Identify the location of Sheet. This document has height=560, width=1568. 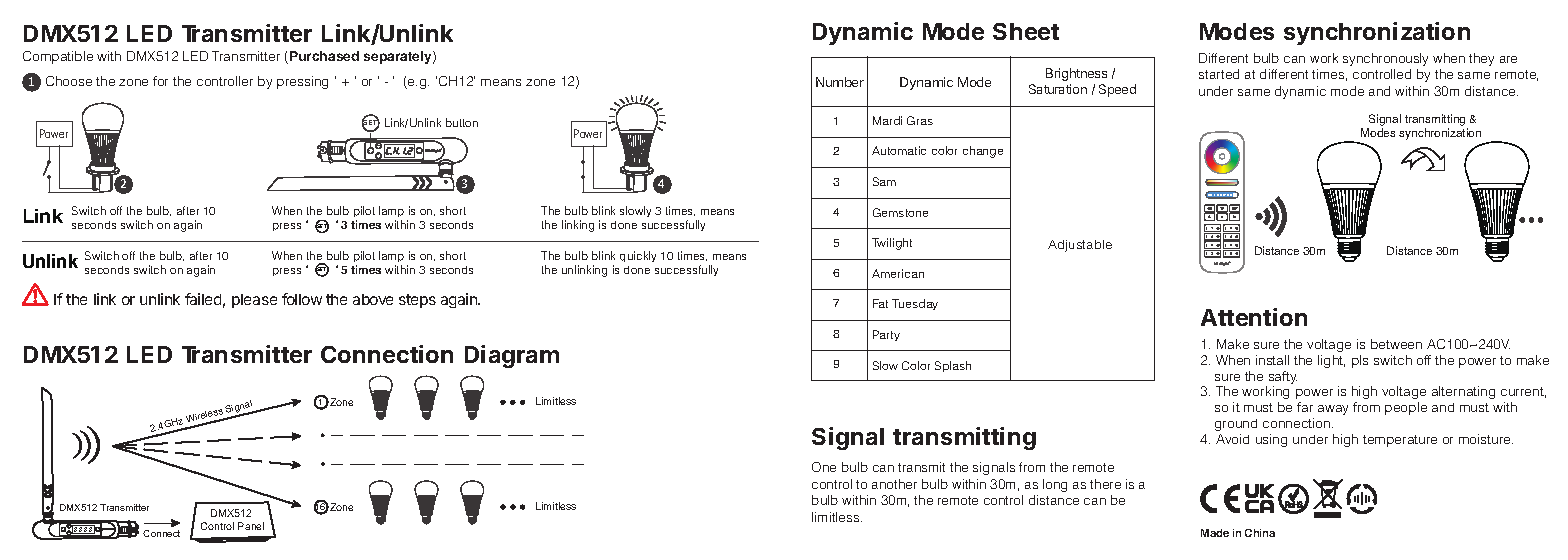
(1026, 31).
